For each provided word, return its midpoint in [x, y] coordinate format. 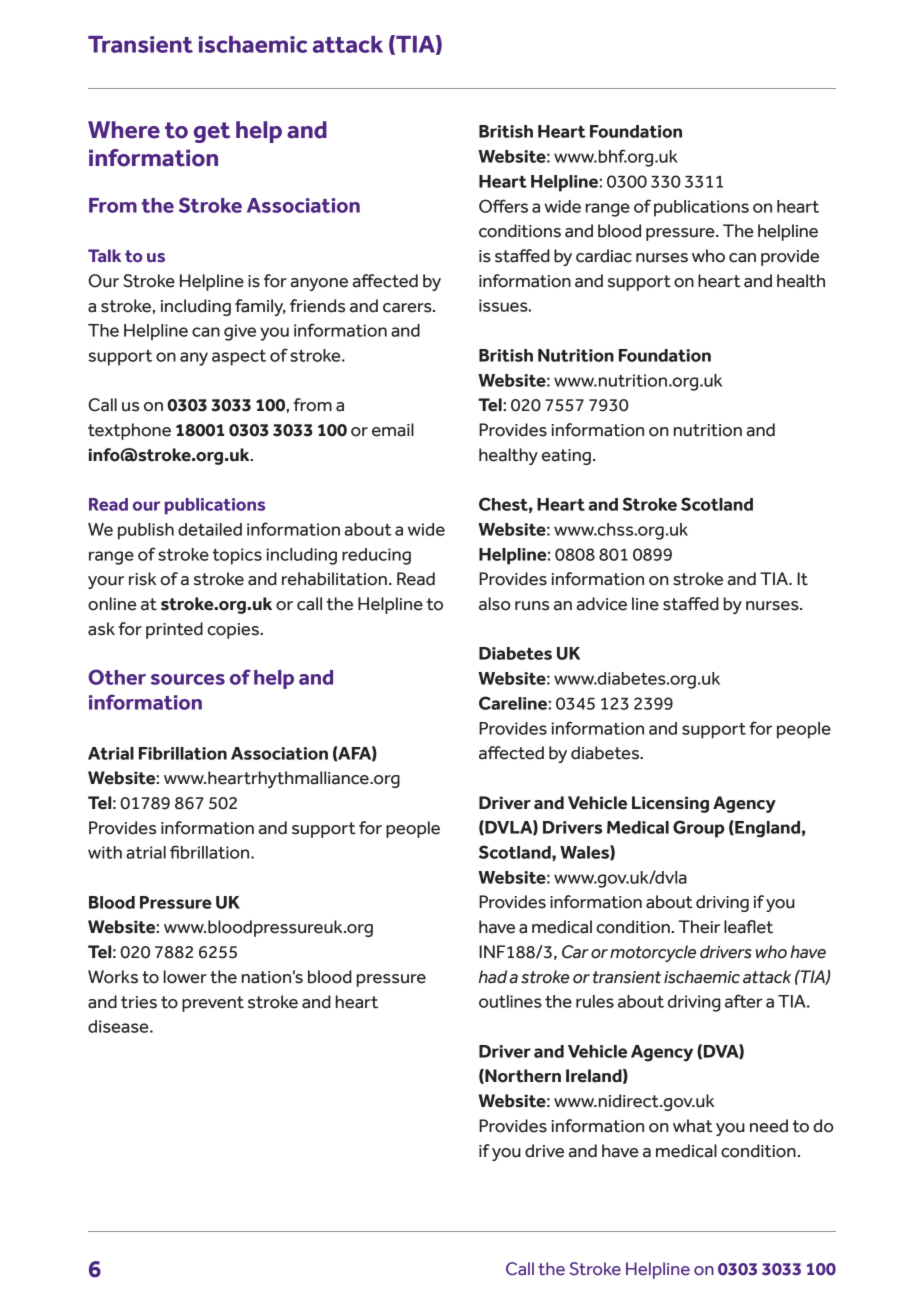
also [495, 604]
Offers [503, 206]
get [212, 132]
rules [595, 1001]
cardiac [604, 256]
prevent [213, 1004]
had [493, 977]
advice [602, 604]
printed [174, 630]
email [393, 430]
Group [698, 829]
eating [566, 457]
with [105, 852]
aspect [239, 358]
